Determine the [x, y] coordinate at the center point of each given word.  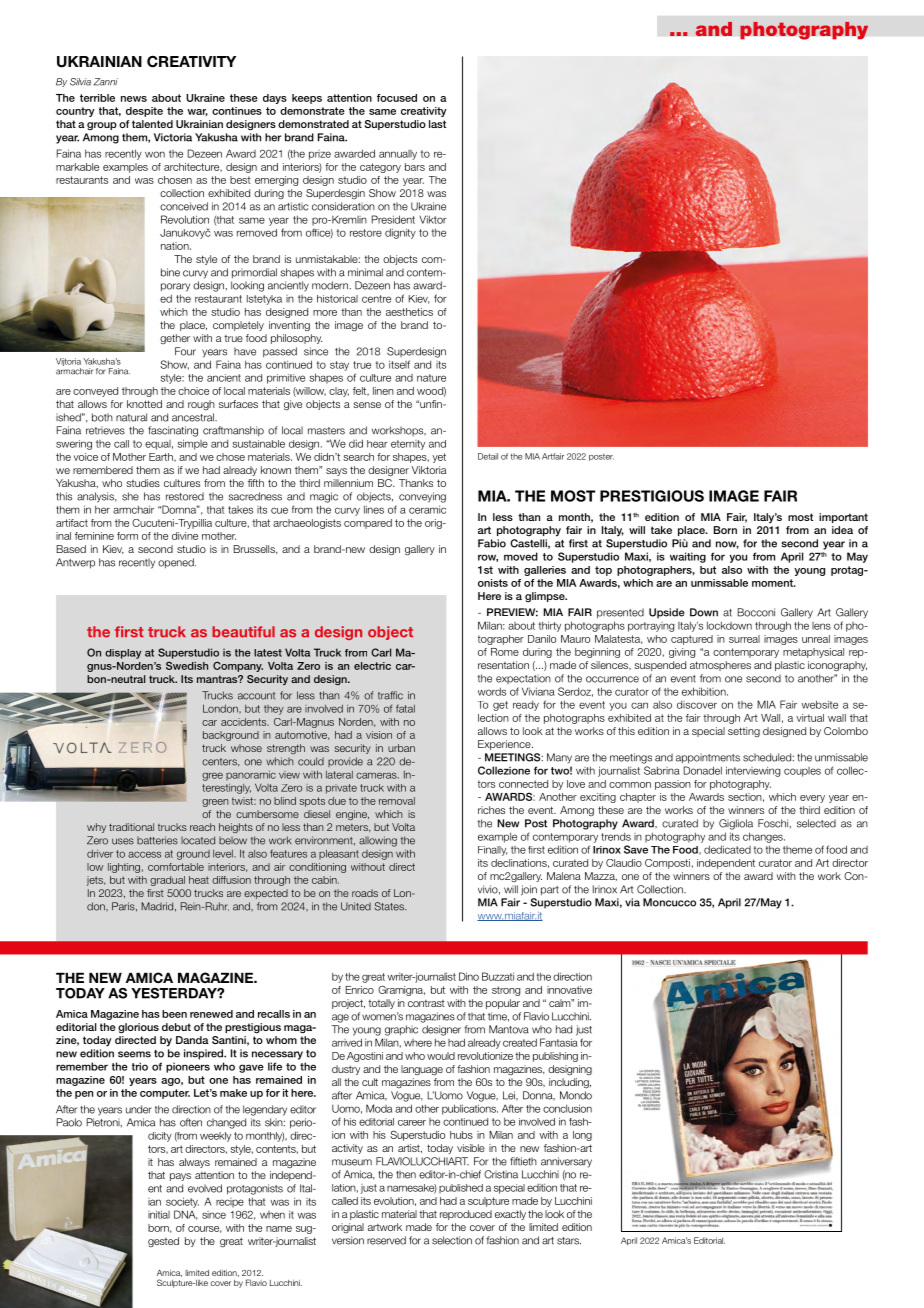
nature [431, 378]
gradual [167, 881]
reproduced [466, 1215]
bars [415, 167]
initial [159, 1214]
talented [152, 124]
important [843, 518]
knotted [144, 404]
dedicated [727, 849]
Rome [505, 652]
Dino [469, 976]
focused [397, 98]
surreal [744, 639]
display [123, 654]
